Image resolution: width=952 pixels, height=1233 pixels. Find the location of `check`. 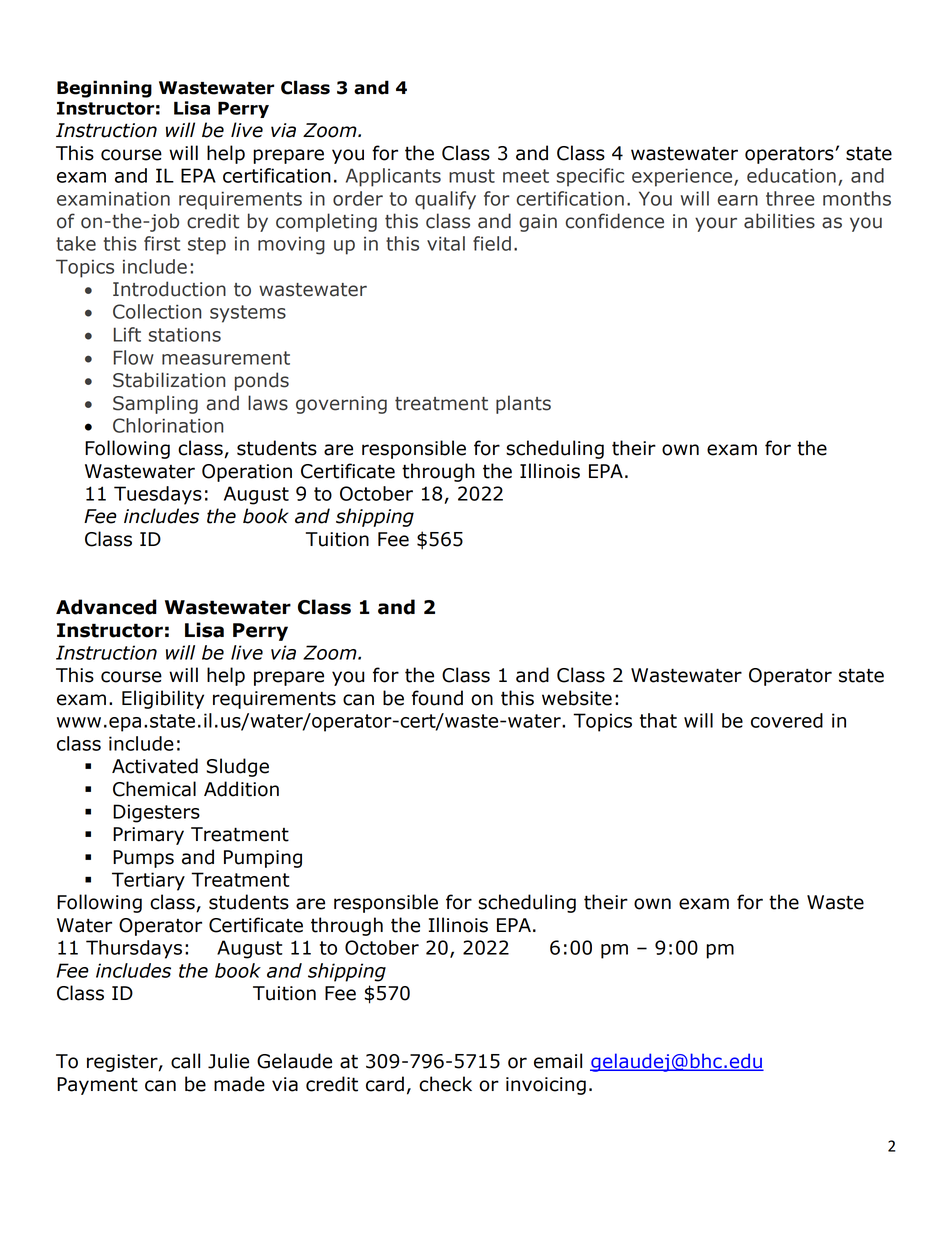

check is located at coordinates (445, 1084).
